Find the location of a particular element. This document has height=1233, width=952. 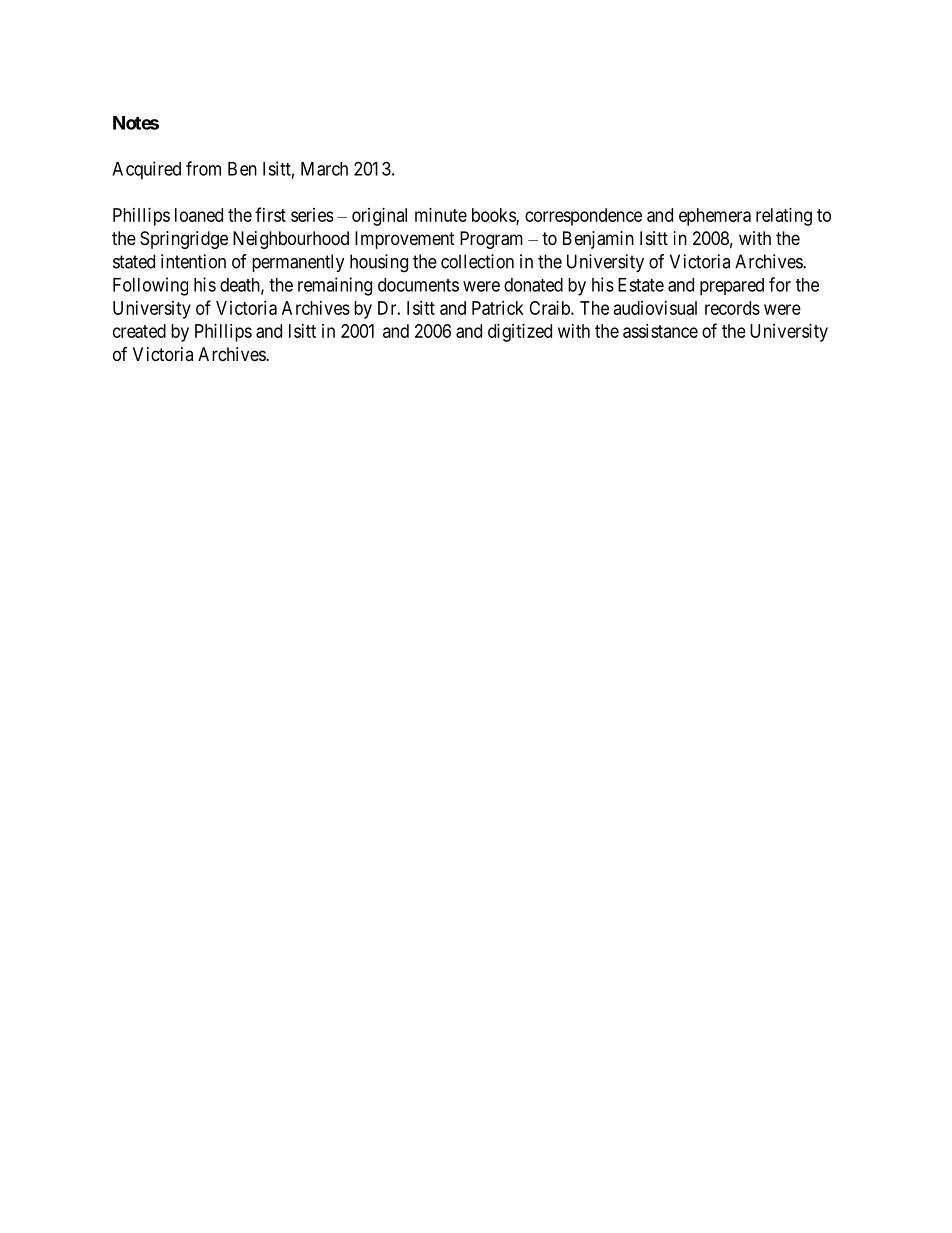

ephemera is located at coordinates (715, 217).
